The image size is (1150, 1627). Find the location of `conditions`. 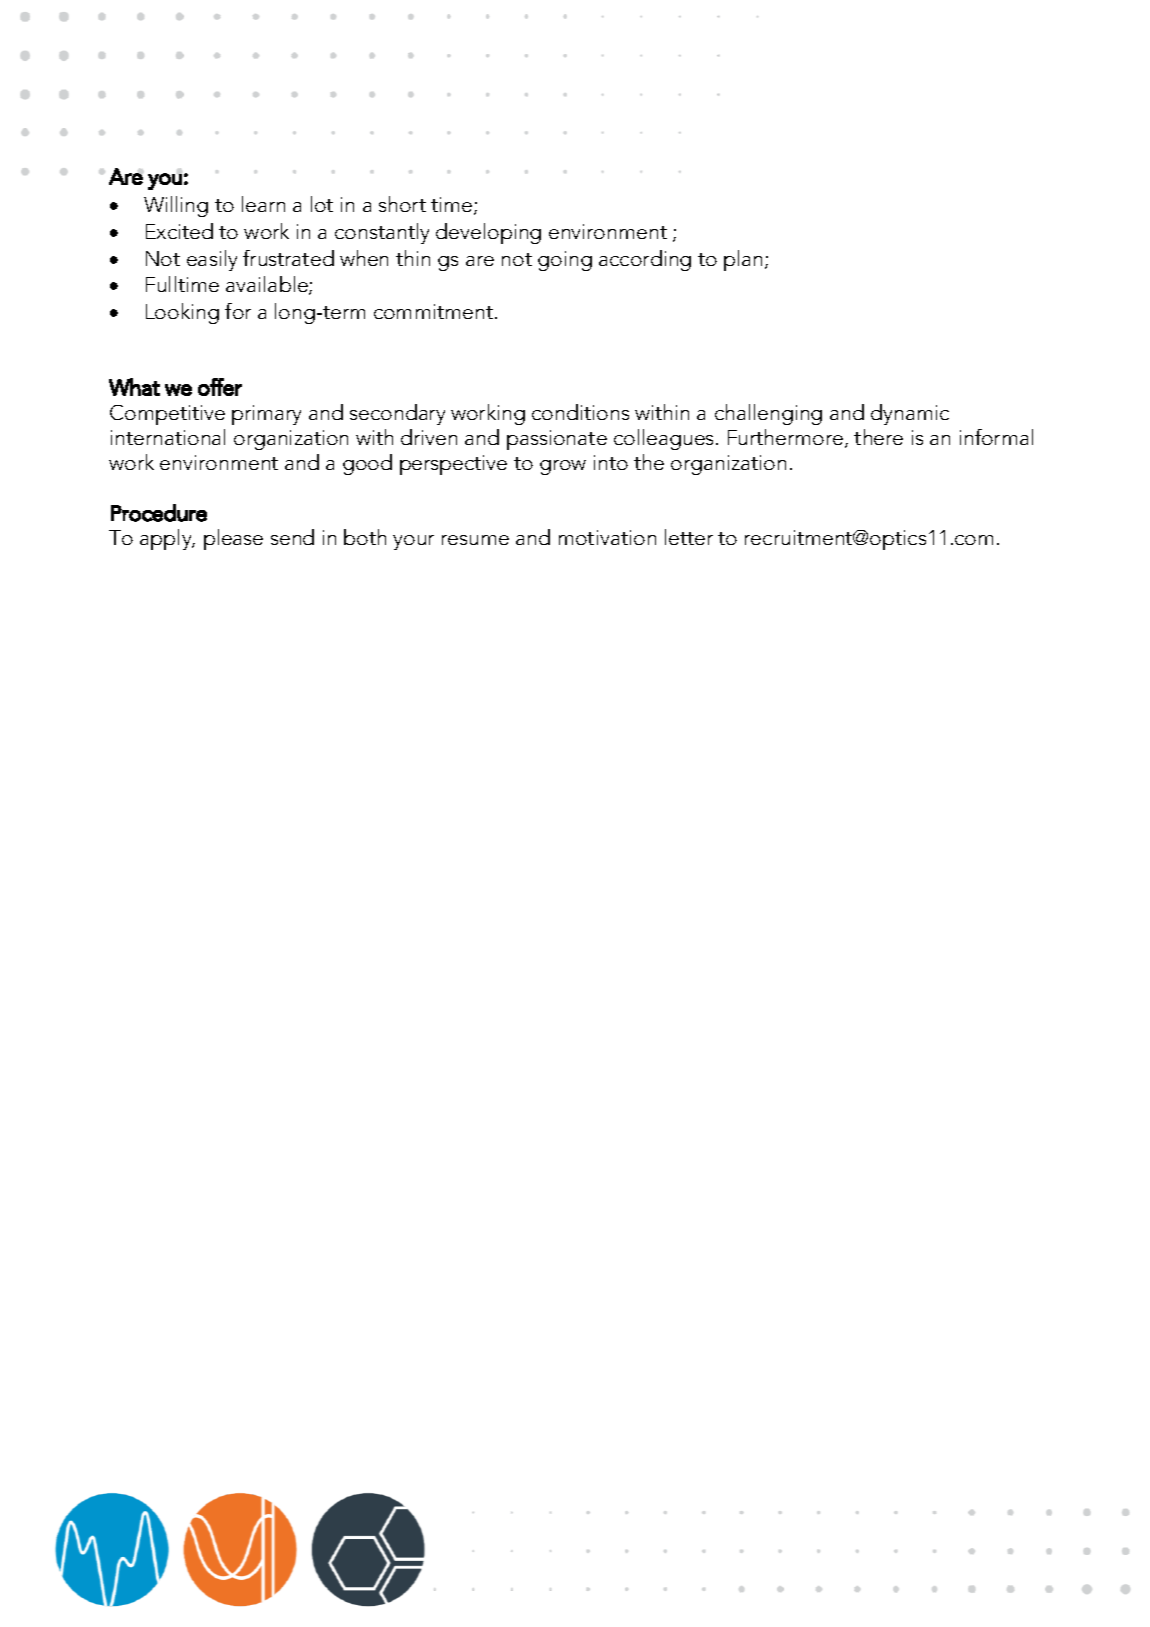

conditions is located at coordinates (580, 412).
